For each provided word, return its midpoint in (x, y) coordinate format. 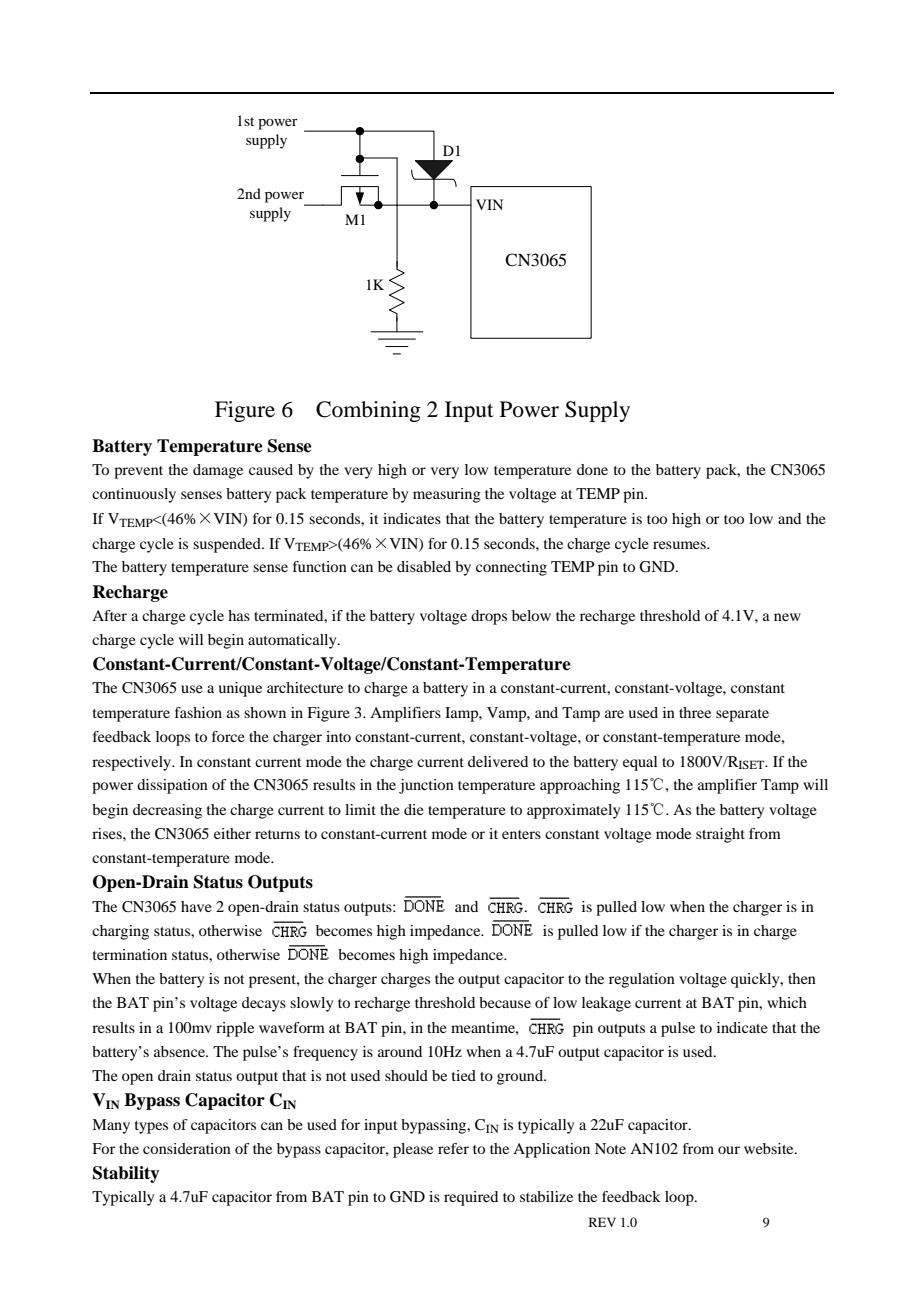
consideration (187, 1148)
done (592, 469)
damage (218, 471)
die (414, 809)
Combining (368, 411)
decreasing (167, 811)
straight (720, 835)
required (471, 1198)
